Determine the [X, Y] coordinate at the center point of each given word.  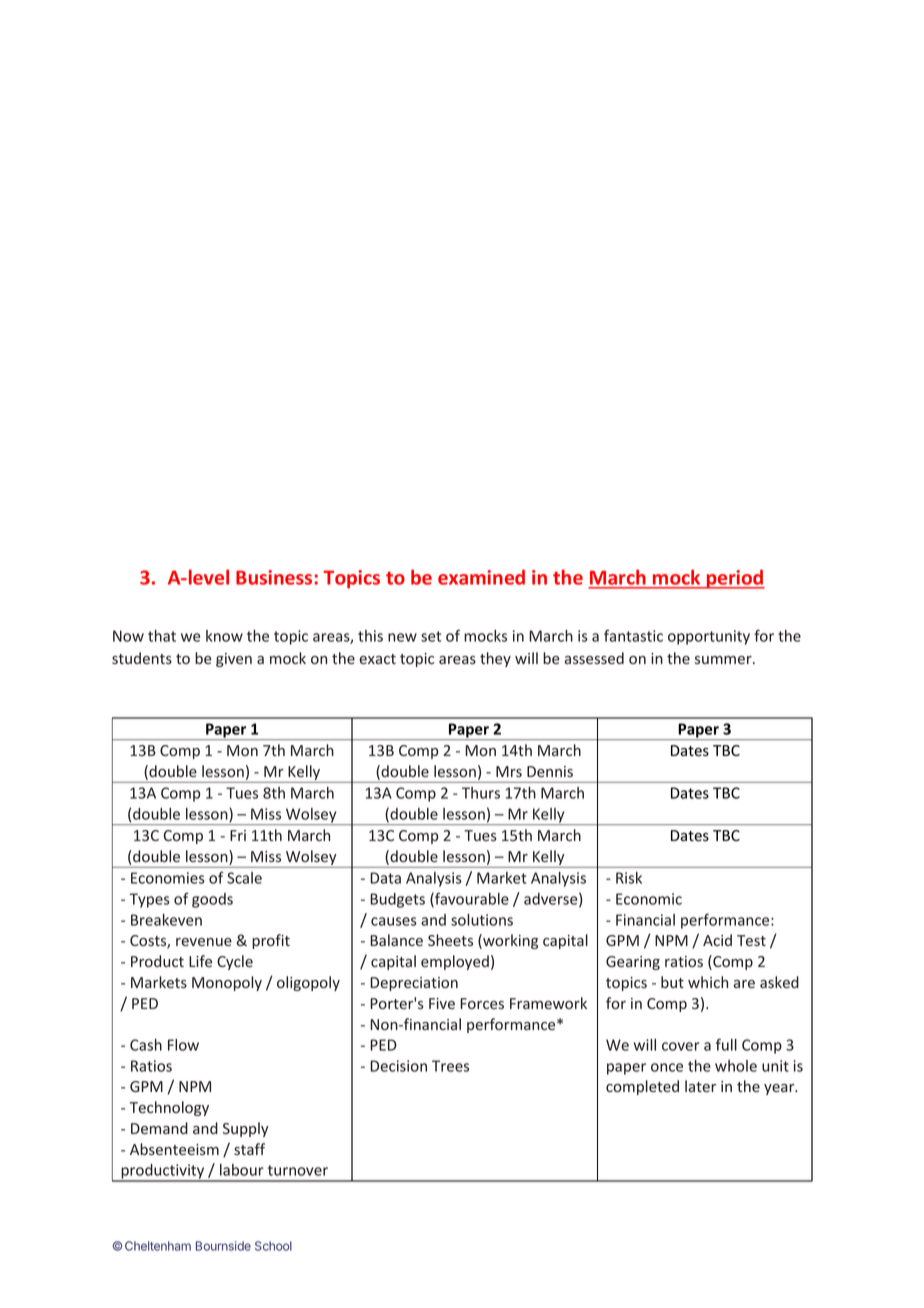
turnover [298, 1170]
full [726, 1044]
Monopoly [227, 983]
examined [481, 577]
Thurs [481, 793]
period [735, 579]
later [700, 1086]
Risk [629, 878]
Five [442, 1003]
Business [275, 577]
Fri [238, 835]
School [273, 1246]
